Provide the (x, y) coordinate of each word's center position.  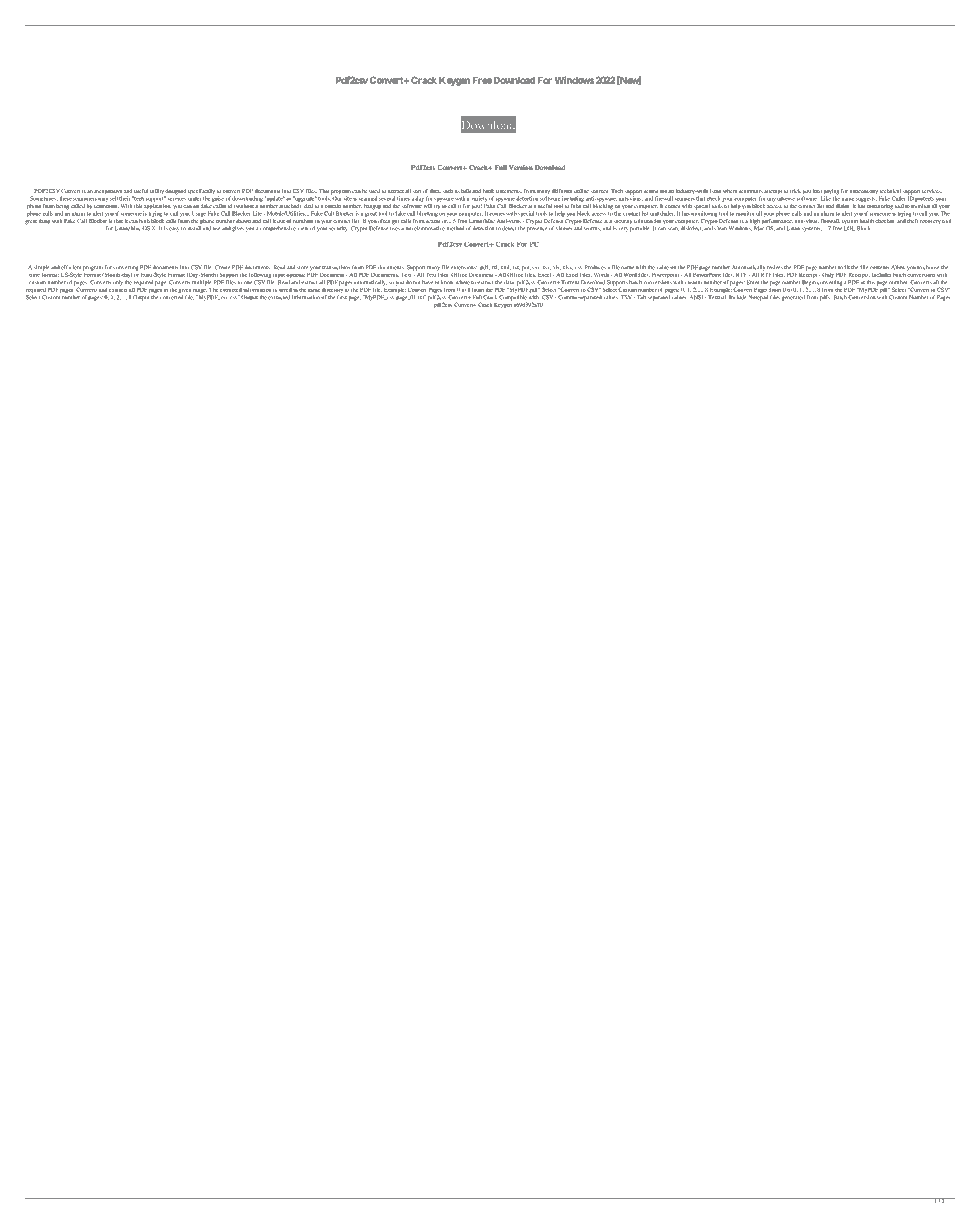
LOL (849, 227)
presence (537, 229)
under (194, 197)
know (447, 282)
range (200, 292)
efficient (71, 267)
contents (879, 268)
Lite (257, 213)
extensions (464, 268)
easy (174, 229)
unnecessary (864, 192)
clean (720, 228)
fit (847, 267)
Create (222, 267)
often (384, 221)
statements (509, 191)
